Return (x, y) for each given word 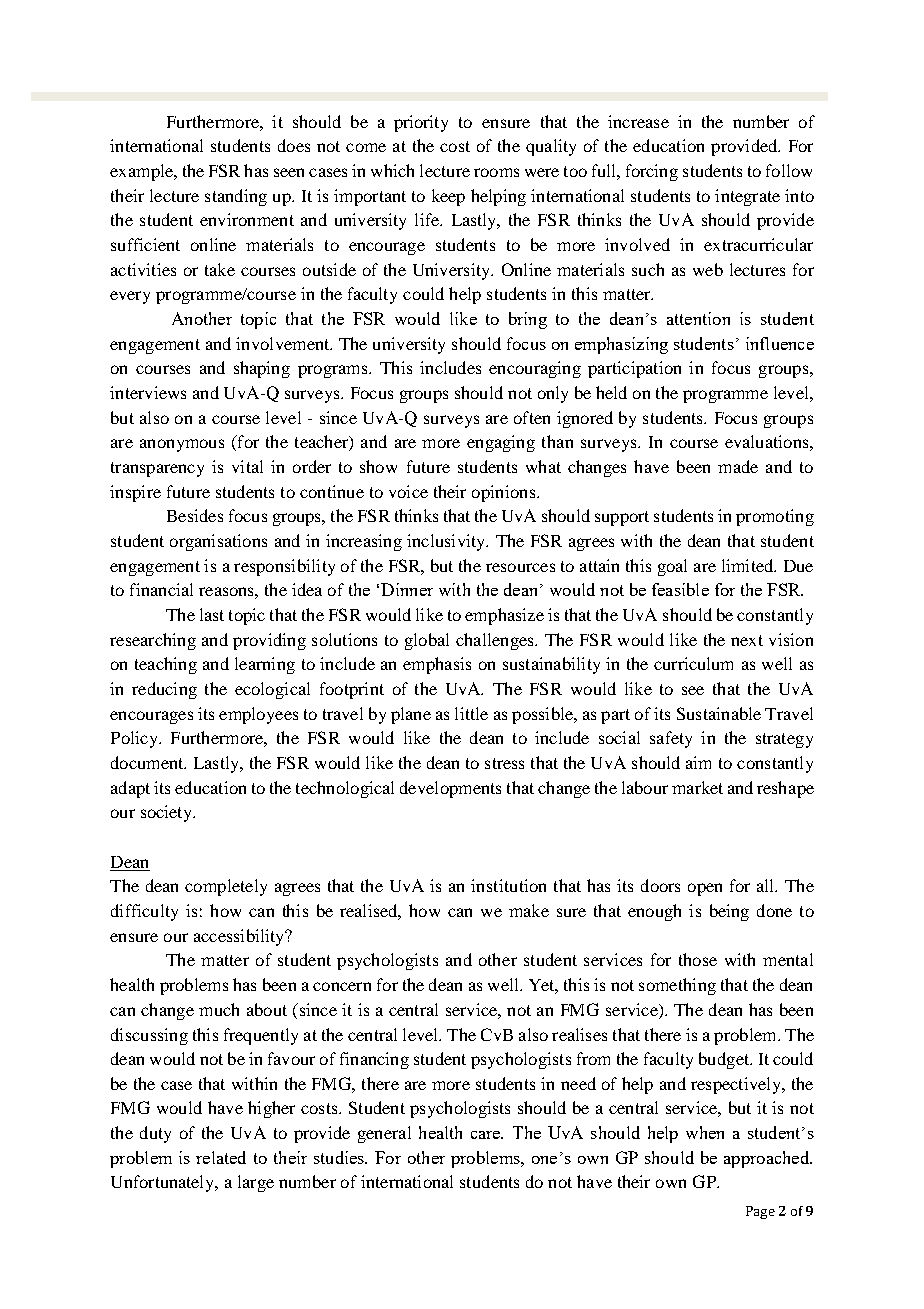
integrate (747, 197)
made (738, 466)
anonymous (182, 445)
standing (236, 197)
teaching (166, 665)
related (221, 1157)
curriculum (693, 663)
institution (508, 885)
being (729, 912)
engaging (501, 443)
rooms (496, 172)
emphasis (437, 665)
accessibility (240, 937)
